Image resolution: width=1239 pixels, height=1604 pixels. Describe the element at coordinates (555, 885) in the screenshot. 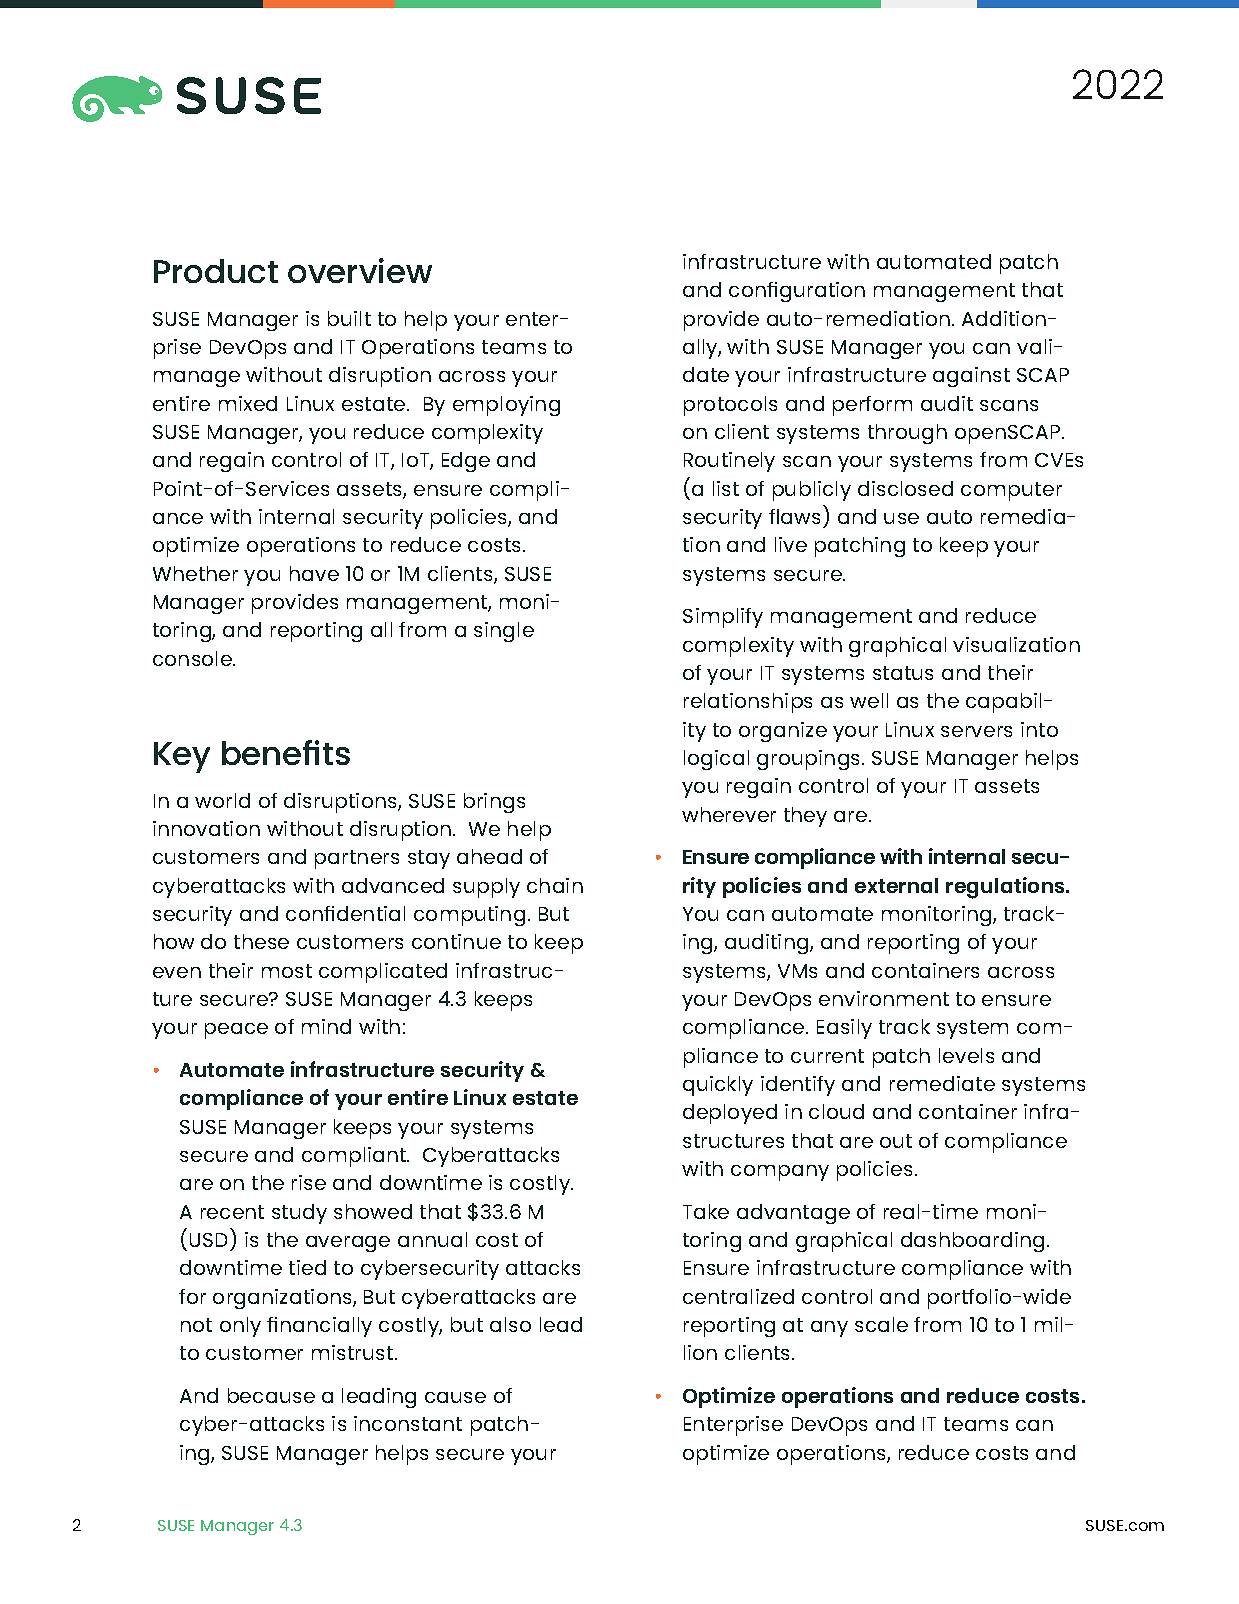

I see `chain` at that location.
